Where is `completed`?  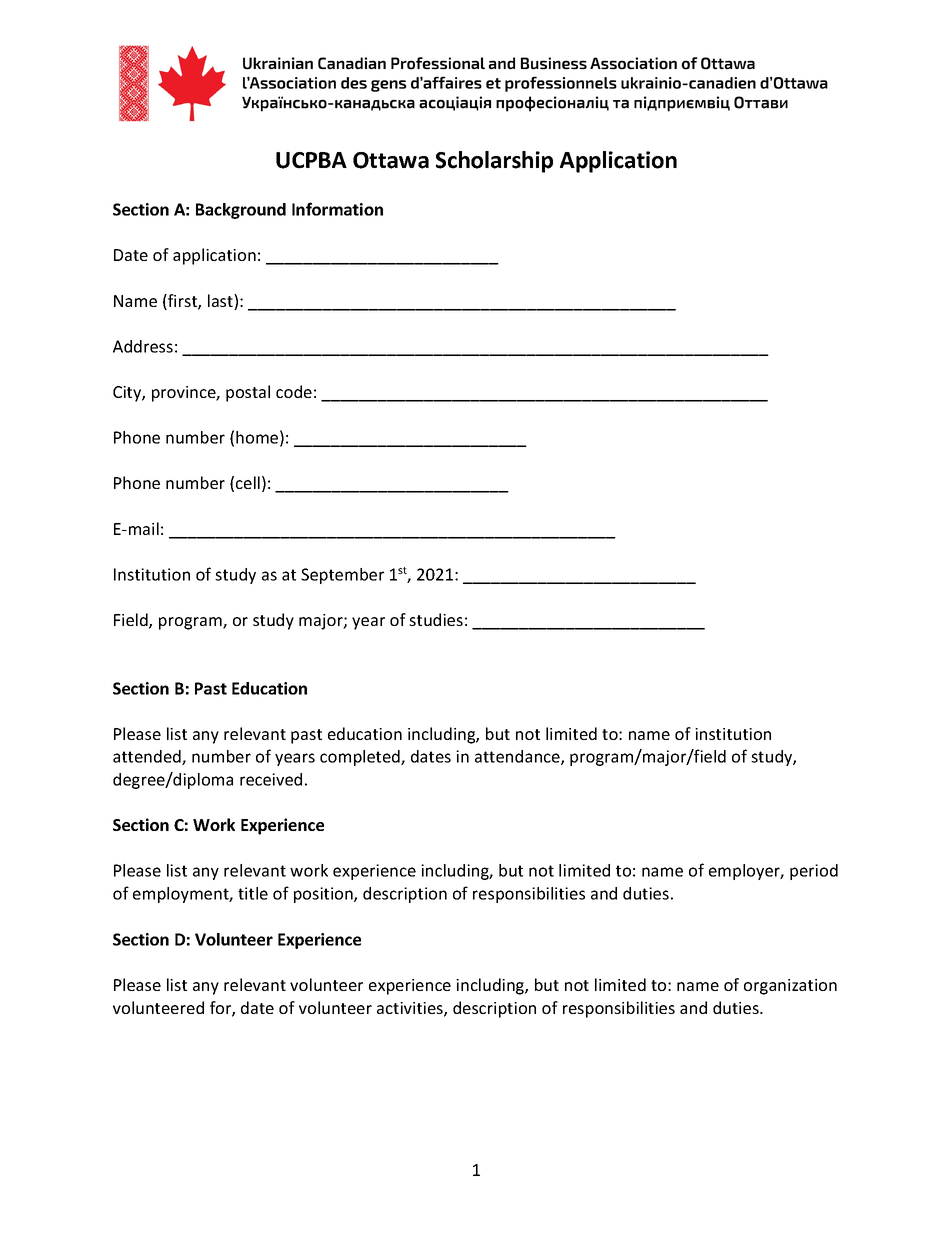 completed is located at coordinates (361, 758).
